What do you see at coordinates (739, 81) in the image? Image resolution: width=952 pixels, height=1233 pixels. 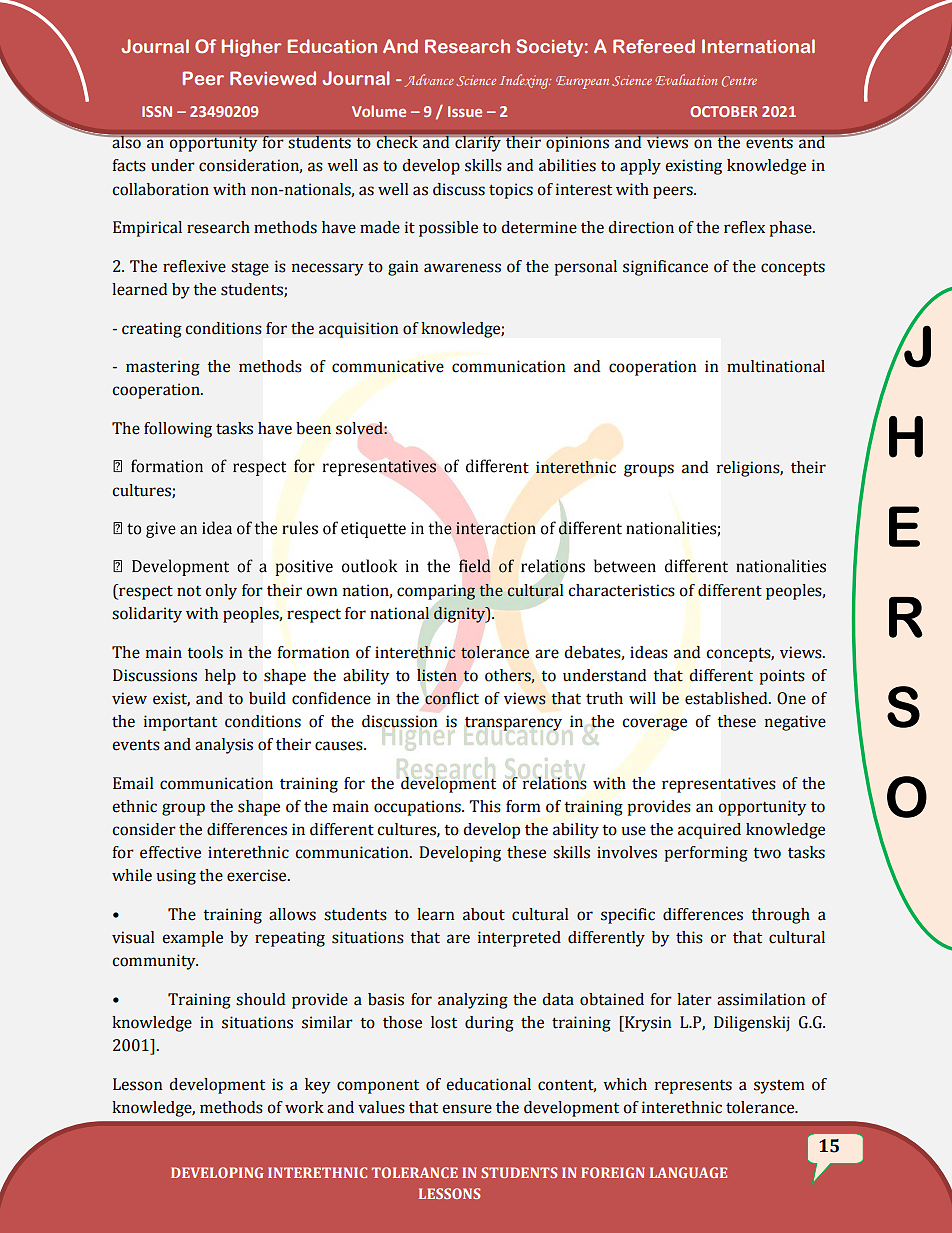 I see `Centre` at bounding box center [739, 81].
